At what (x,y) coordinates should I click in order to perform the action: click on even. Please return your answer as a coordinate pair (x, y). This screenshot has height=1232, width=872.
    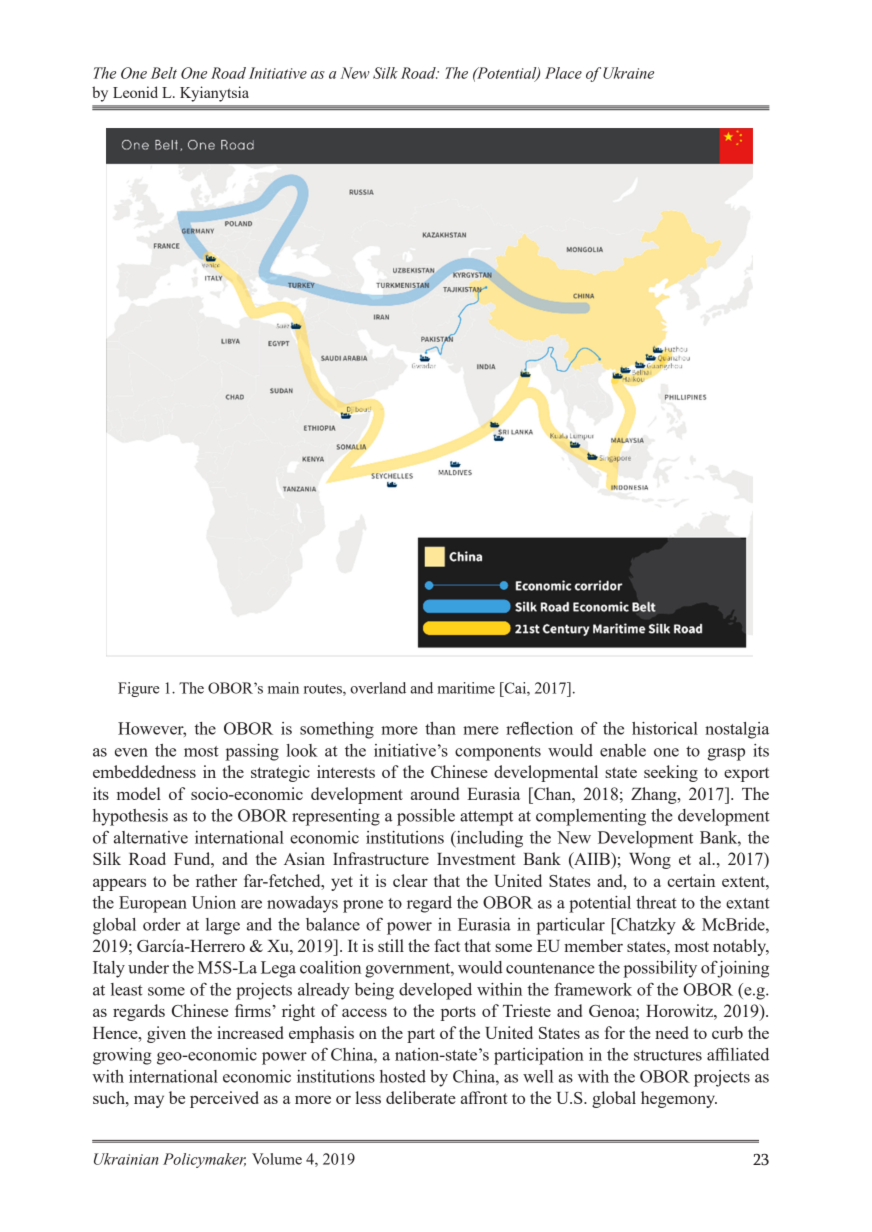
    Looking at the image, I should click on (131, 752).
